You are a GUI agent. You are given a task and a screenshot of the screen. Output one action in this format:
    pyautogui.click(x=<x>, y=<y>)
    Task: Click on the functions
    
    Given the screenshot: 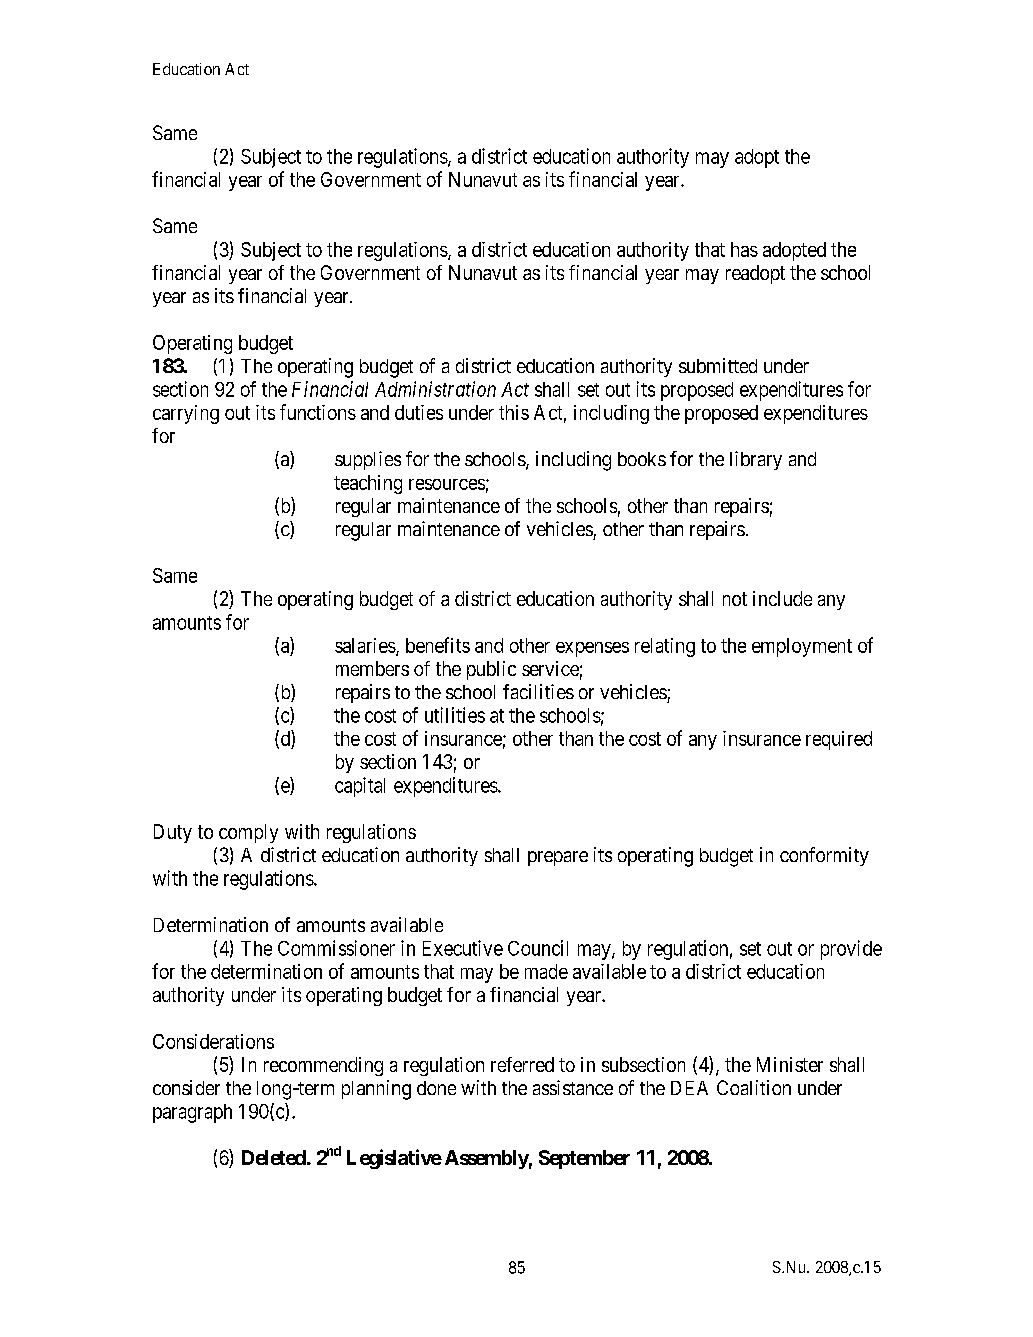 What is the action you would take?
    pyautogui.click(x=318, y=412)
